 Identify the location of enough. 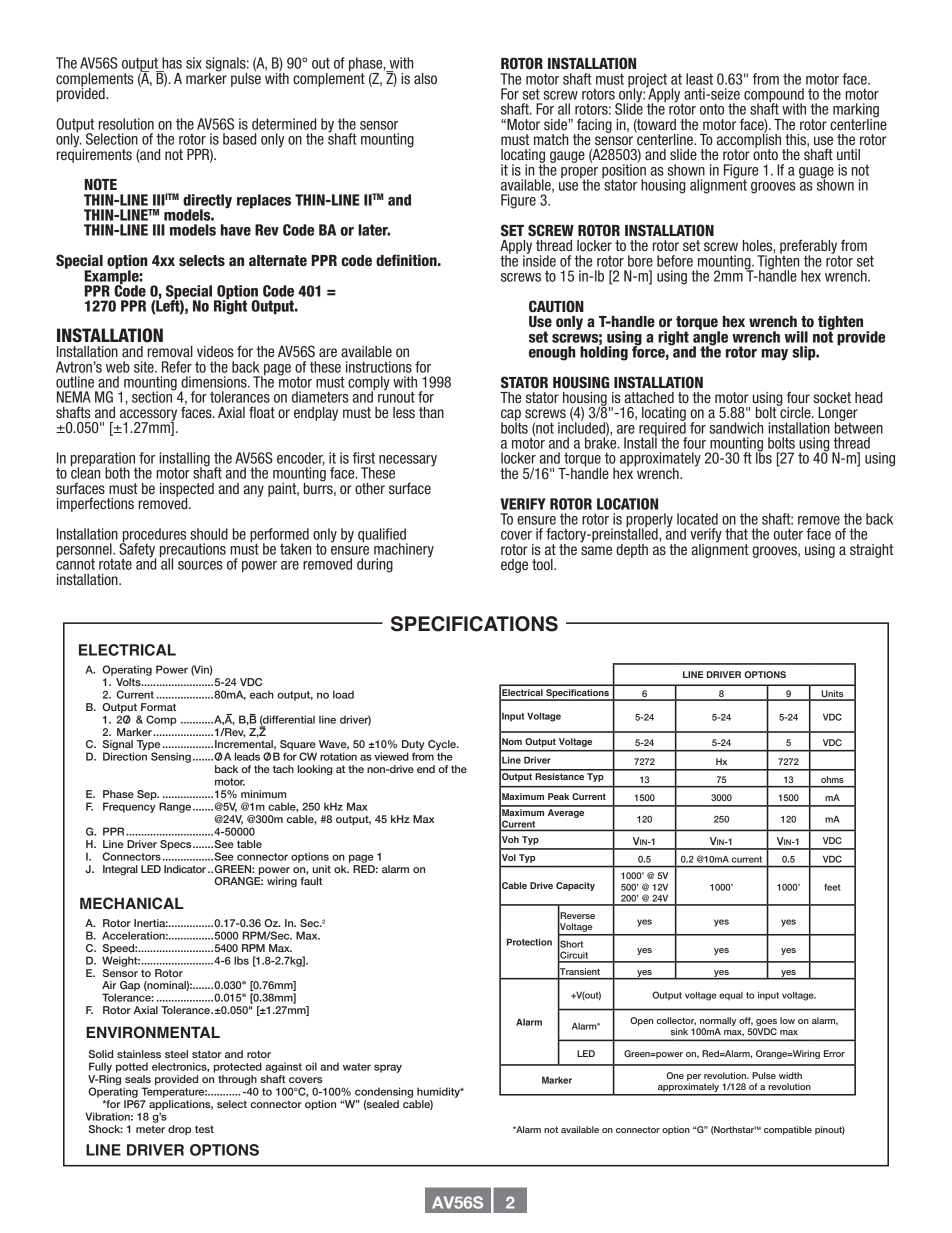
(552, 353).
